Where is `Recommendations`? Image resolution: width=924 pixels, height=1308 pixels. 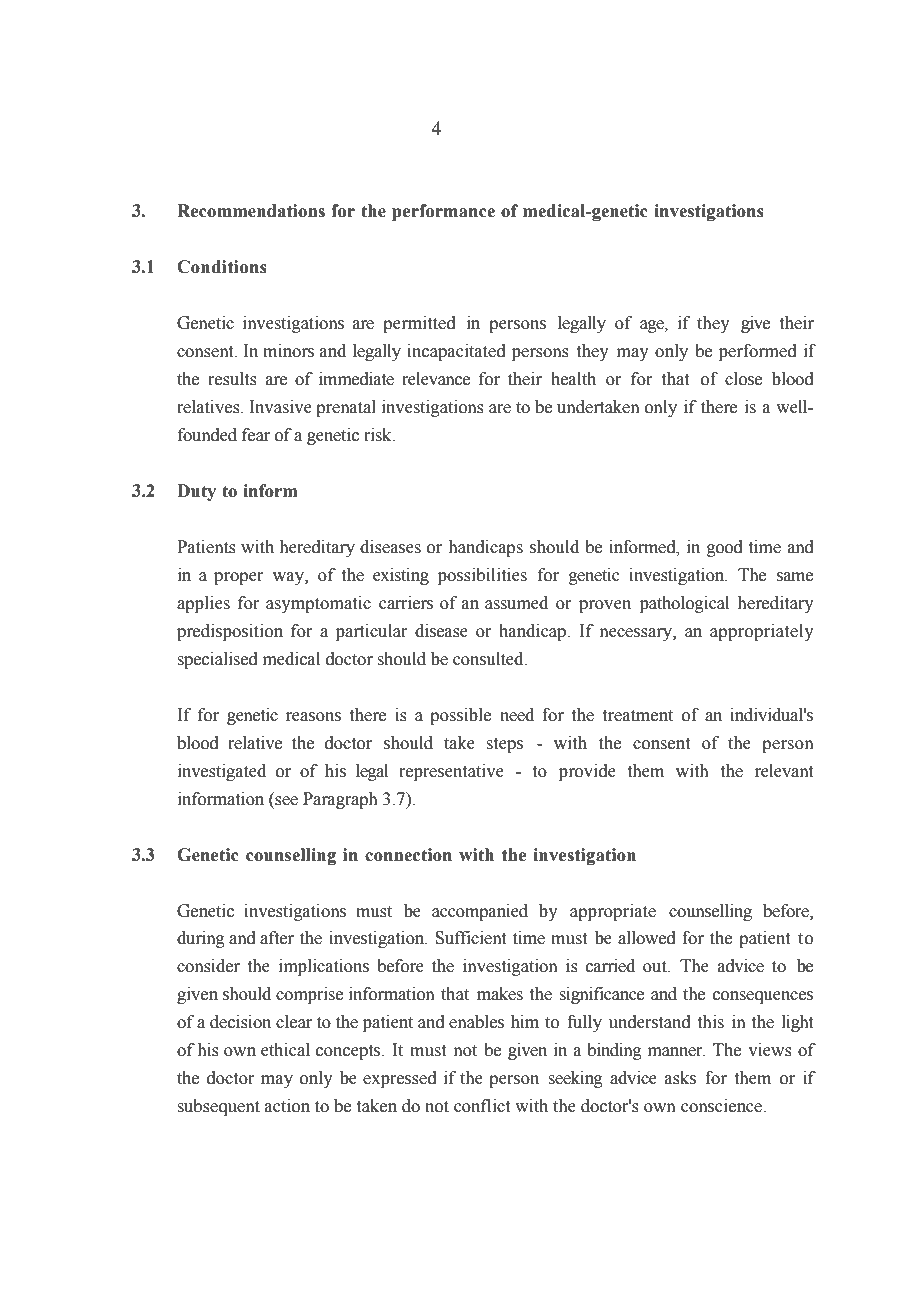
Recommendations is located at coordinates (251, 211).
